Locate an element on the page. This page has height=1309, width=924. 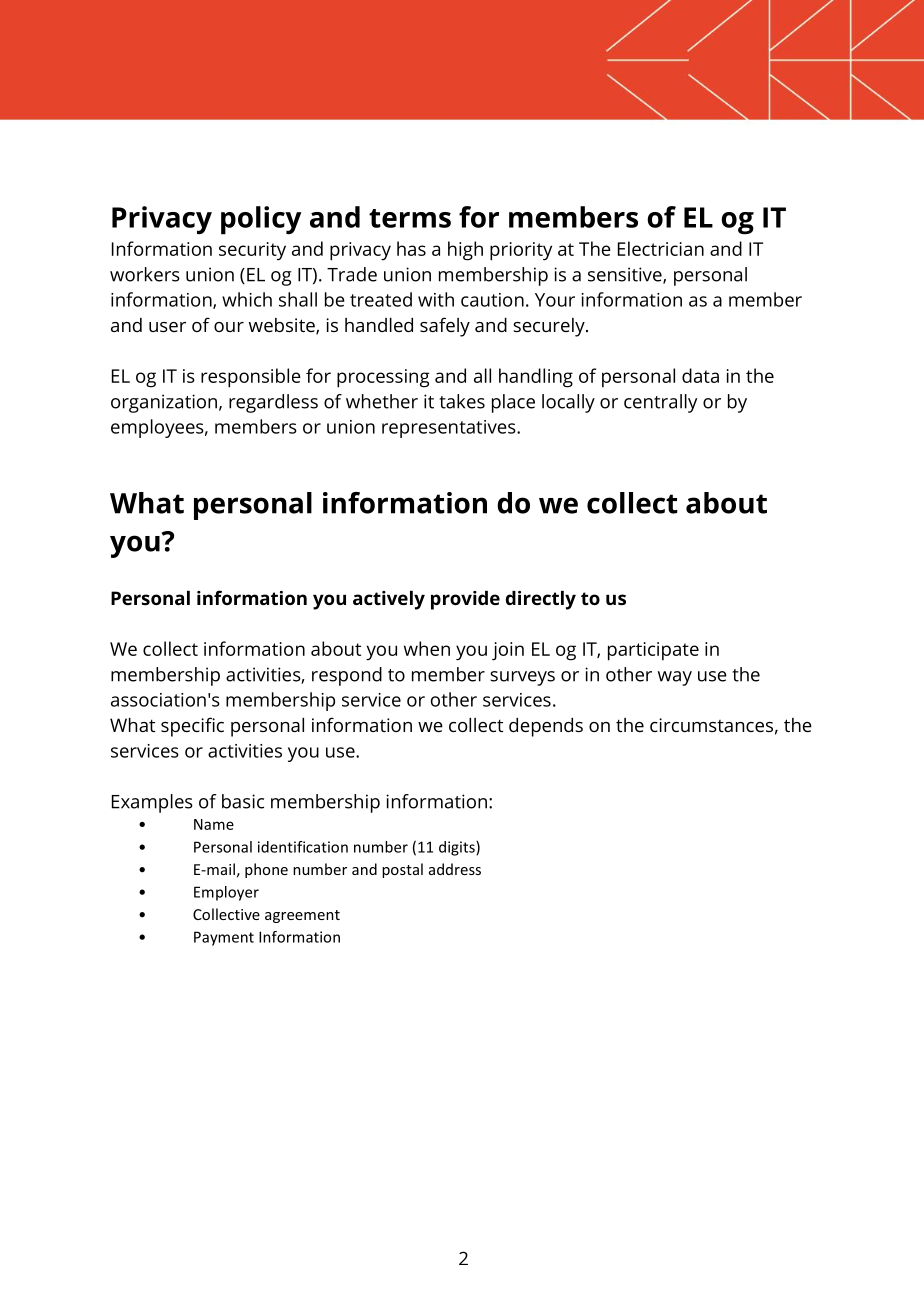
has is located at coordinates (411, 248).
